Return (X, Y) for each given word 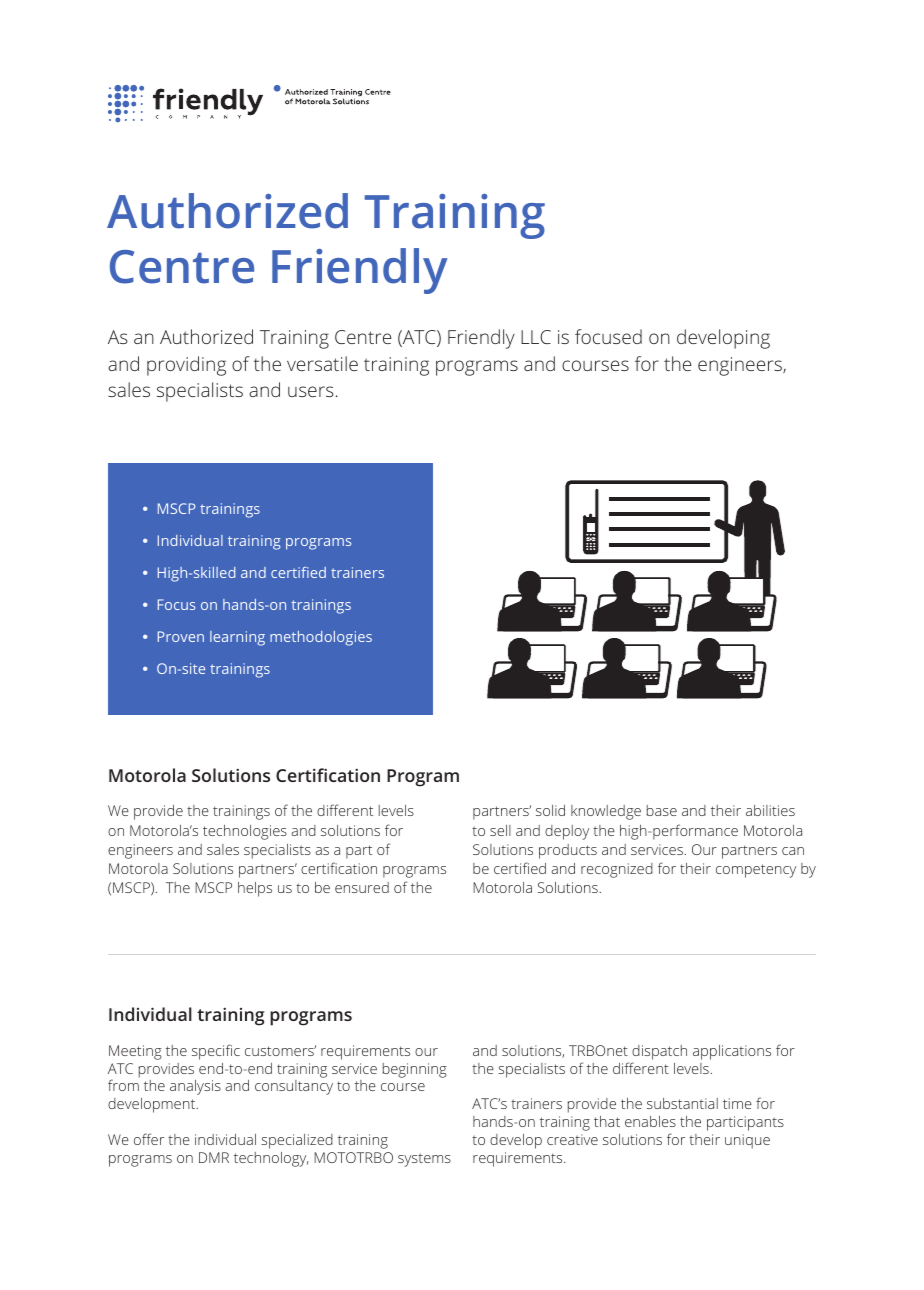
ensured (362, 887)
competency (756, 871)
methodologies (321, 638)
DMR (214, 1157)
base (662, 810)
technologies (245, 832)
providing (186, 366)
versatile (322, 363)
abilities (770, 810)
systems (424, 1160)
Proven (181, 636)
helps (255, 889)
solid (550, 810)
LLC (536, 337)
